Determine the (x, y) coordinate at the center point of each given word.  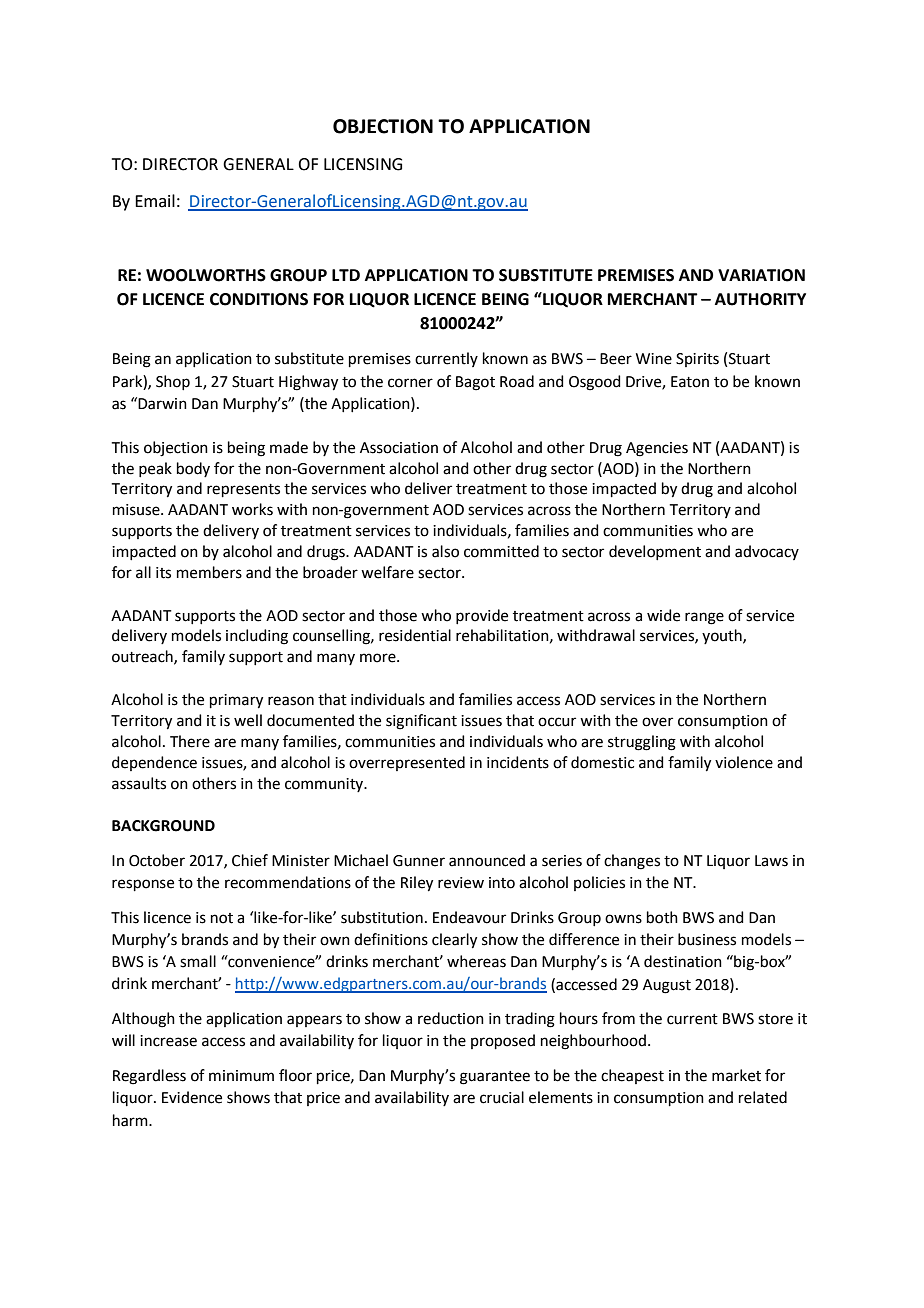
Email (155, 201)
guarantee (495, 1078)
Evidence (192, 1097)
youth (723, 636)
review (461, 883)
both (662, 917)
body (193, 469)
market (736, 1075)
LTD (346, 275)
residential (415, 635)
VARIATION (761, 275)
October (157, 860)
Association (399, 448)
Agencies (657, 449)
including (257, 637)
